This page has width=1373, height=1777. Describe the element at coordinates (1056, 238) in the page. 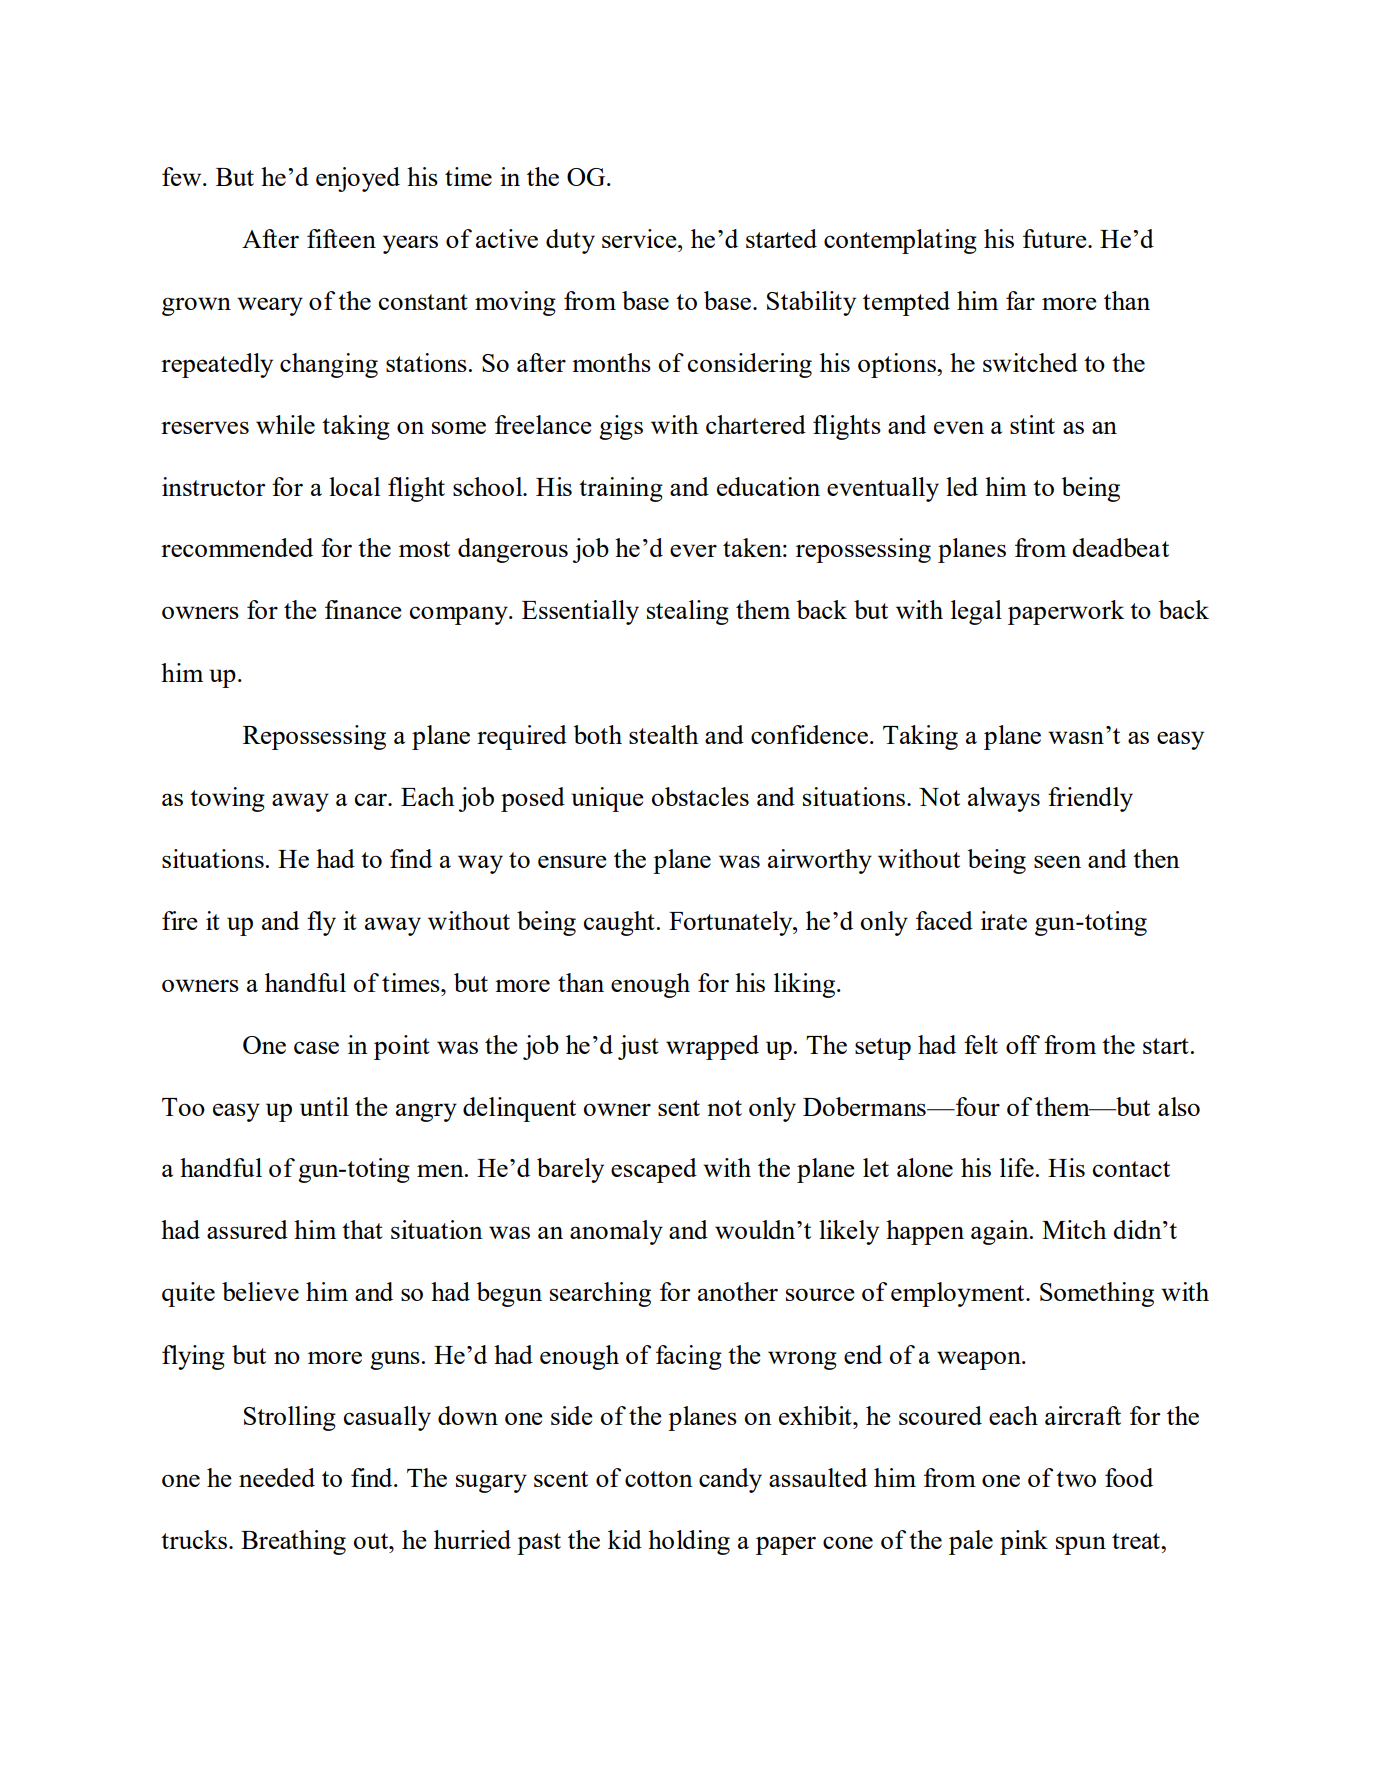

I see `future` at that location.
